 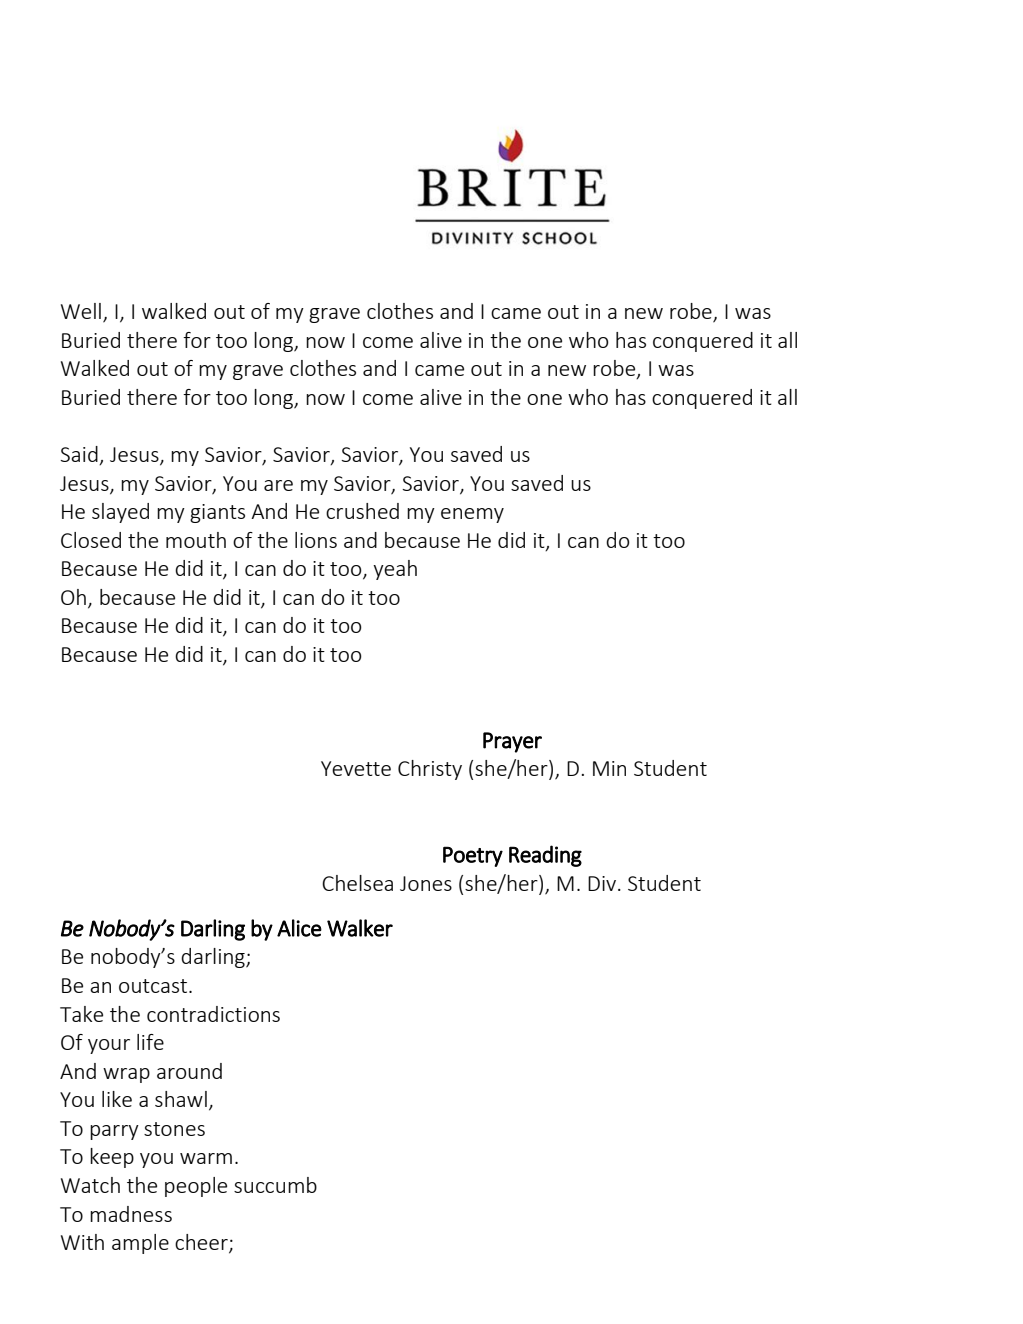 What do you see at coordinates (154, 986) in the screenshot?
I see `outcast` at bounding box center [154, 986].
